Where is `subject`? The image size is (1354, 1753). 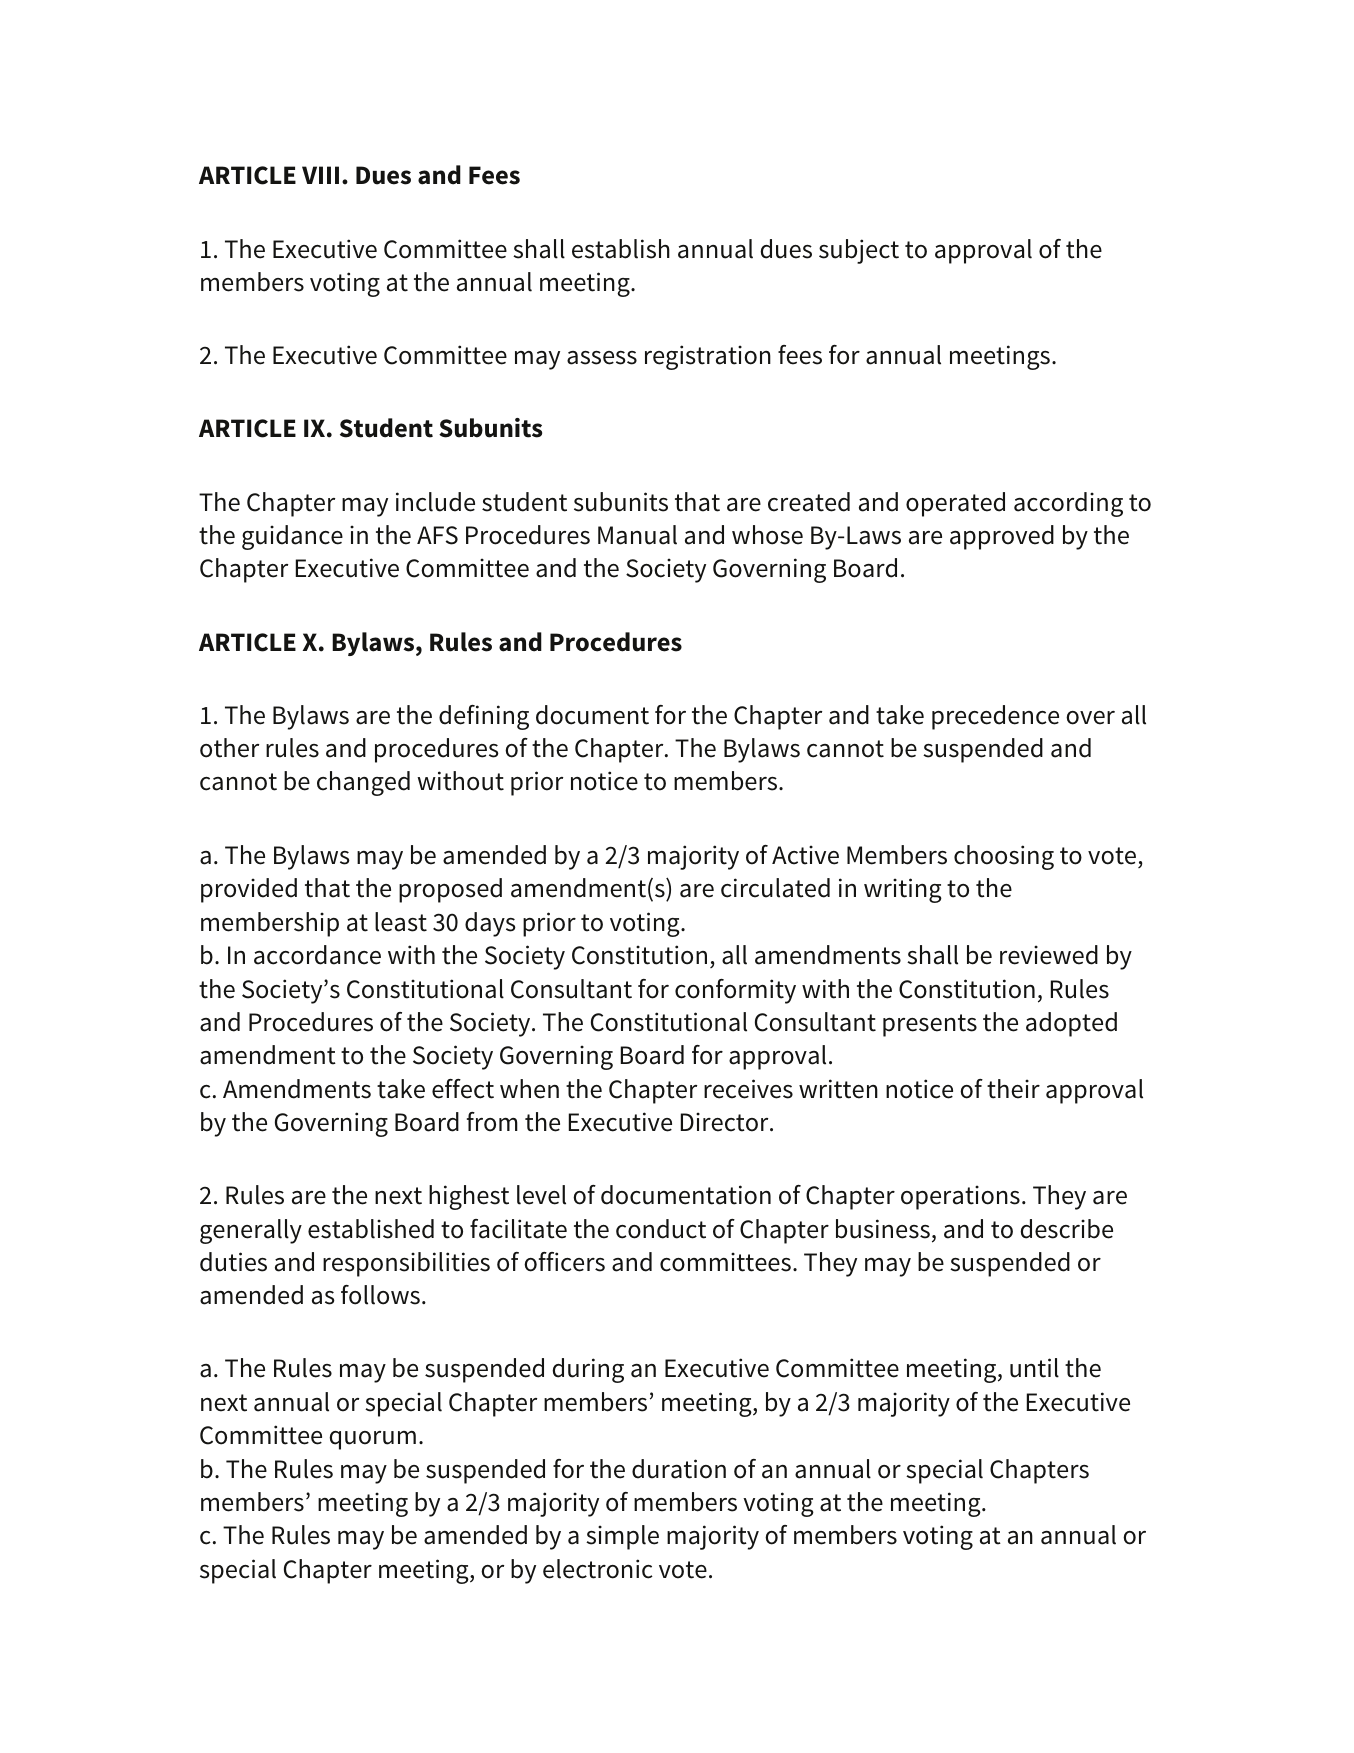
subject is located at coordinates (859, 251).
